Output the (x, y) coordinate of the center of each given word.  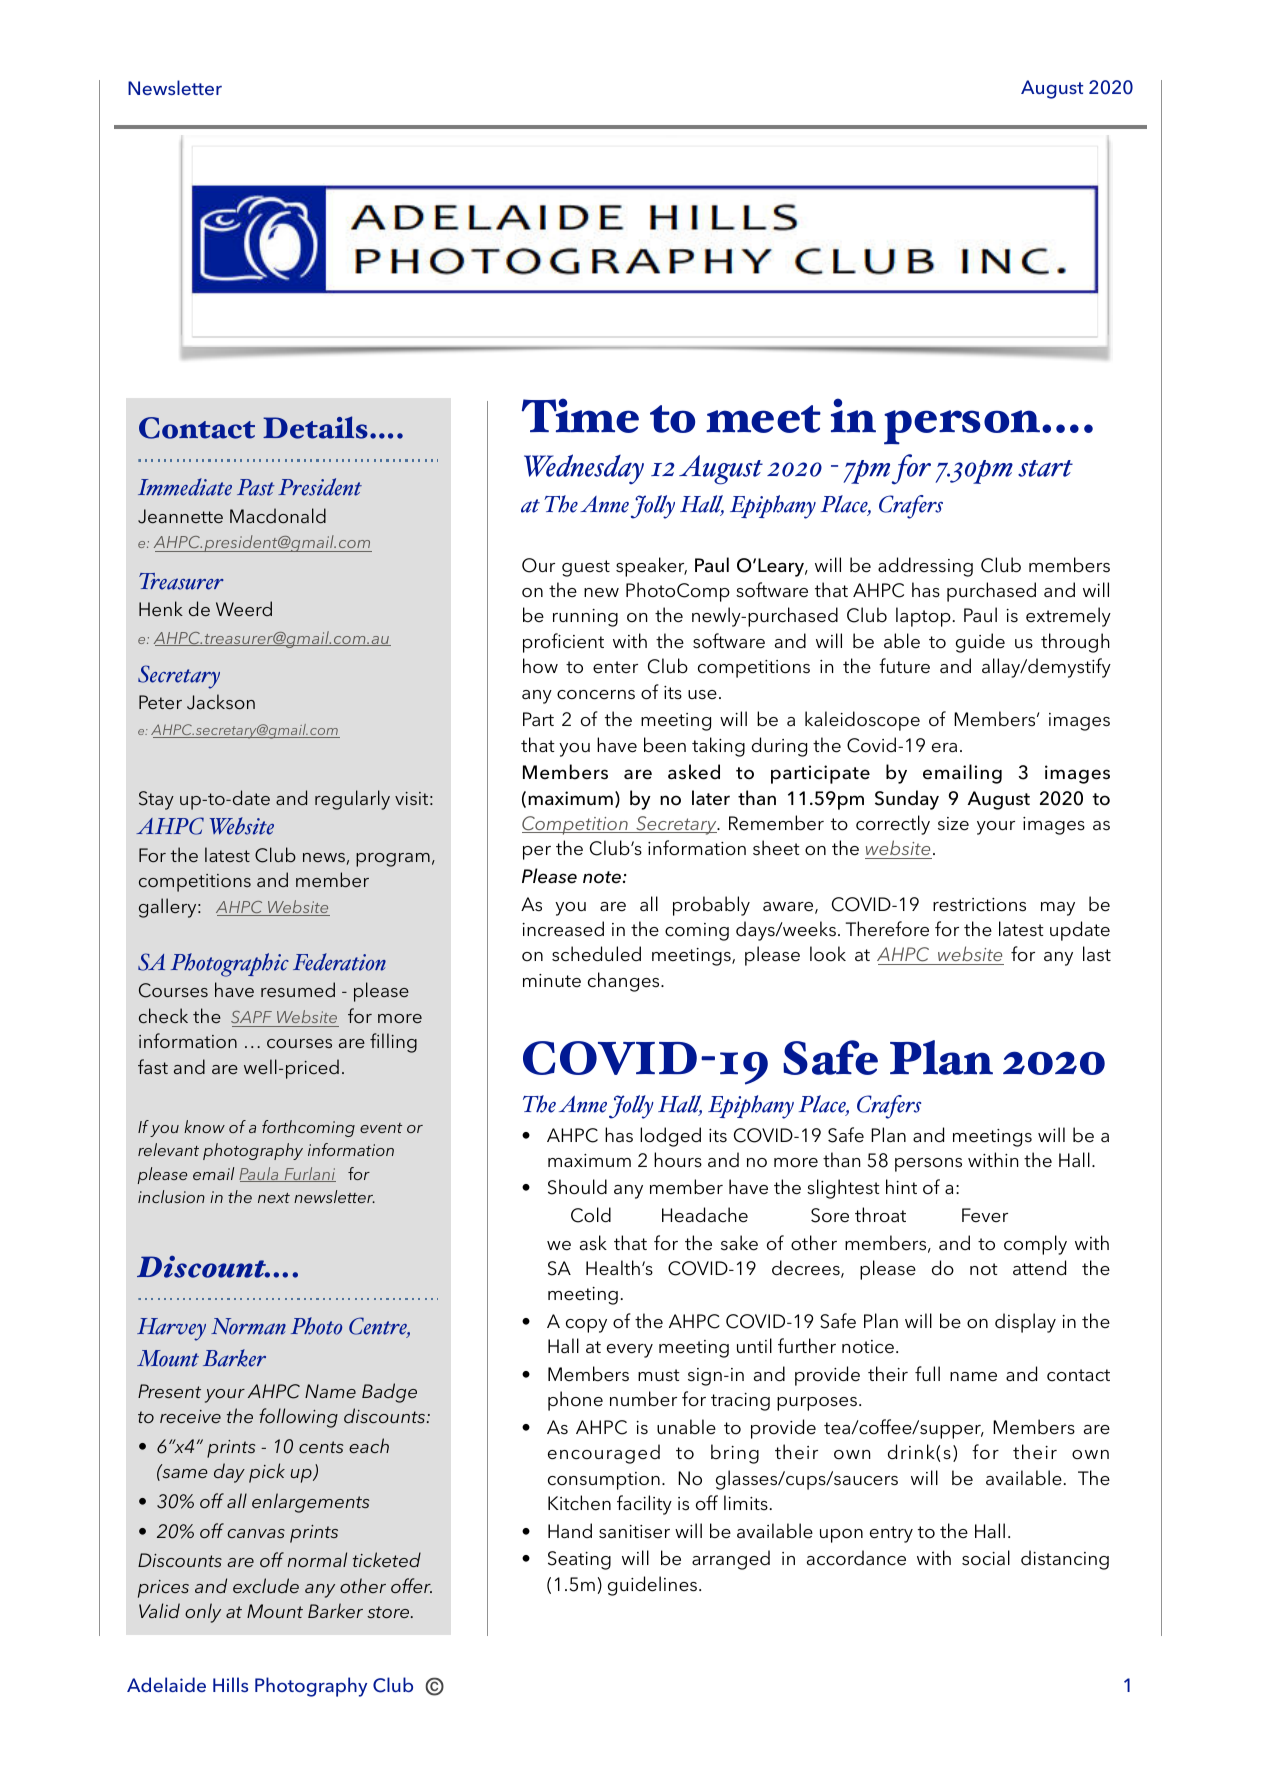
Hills (230, 1684)
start (1045, 468)
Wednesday (584, 469)
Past (256, 487)
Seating (579, 1560)
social (986, 1558)
